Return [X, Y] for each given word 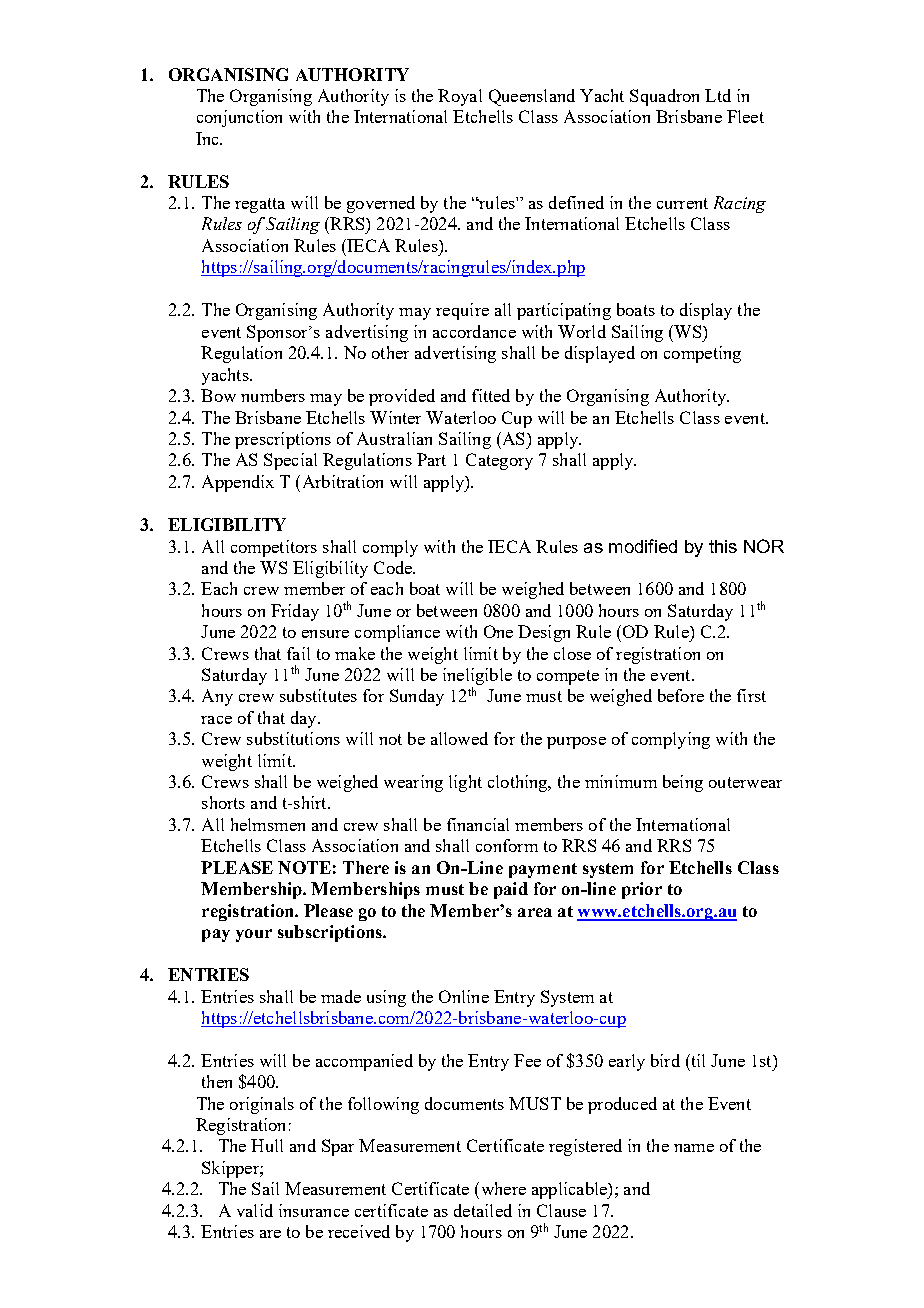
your [254, 935]
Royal [460, 97]
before [681, 695]
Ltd [718, 95]
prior [642, 890]
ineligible [477, 676]
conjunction [239, 118]
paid [511, 890]
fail [298, 653]
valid [255, 1210]
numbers [273, 395]
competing [702, 354]
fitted [491, 395]
